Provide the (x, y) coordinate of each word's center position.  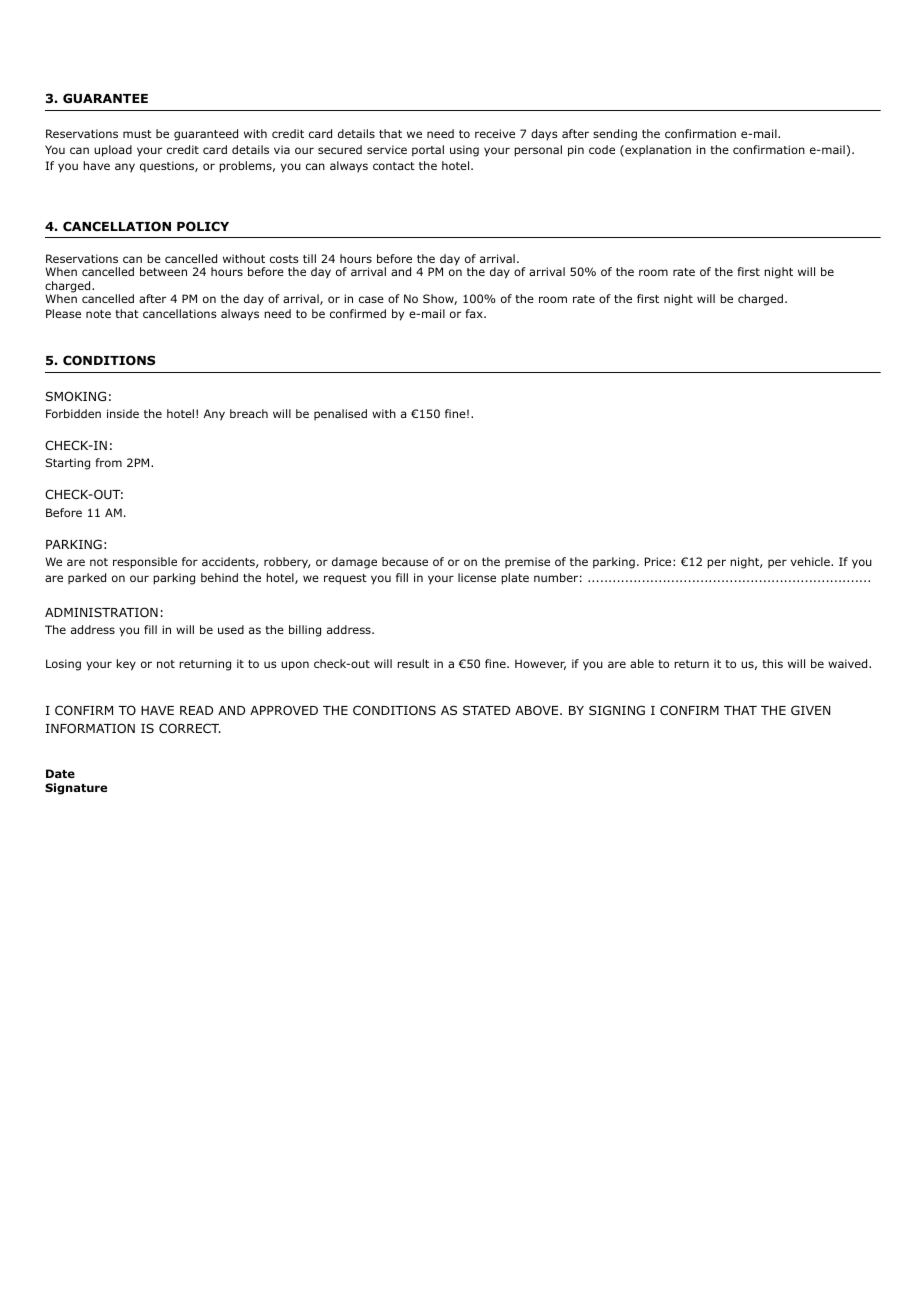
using (464, 151)
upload (113, 151)
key (126, 665)
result (413, 663)
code (602, 149)
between (163, 271)
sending (615, 135)
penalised (340, 414)
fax (475, 313)
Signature (76, 789)
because (405, 561)
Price (658, 561)
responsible (145, 563)
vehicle (811, 561)
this (772, 663)
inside (123, 413)
